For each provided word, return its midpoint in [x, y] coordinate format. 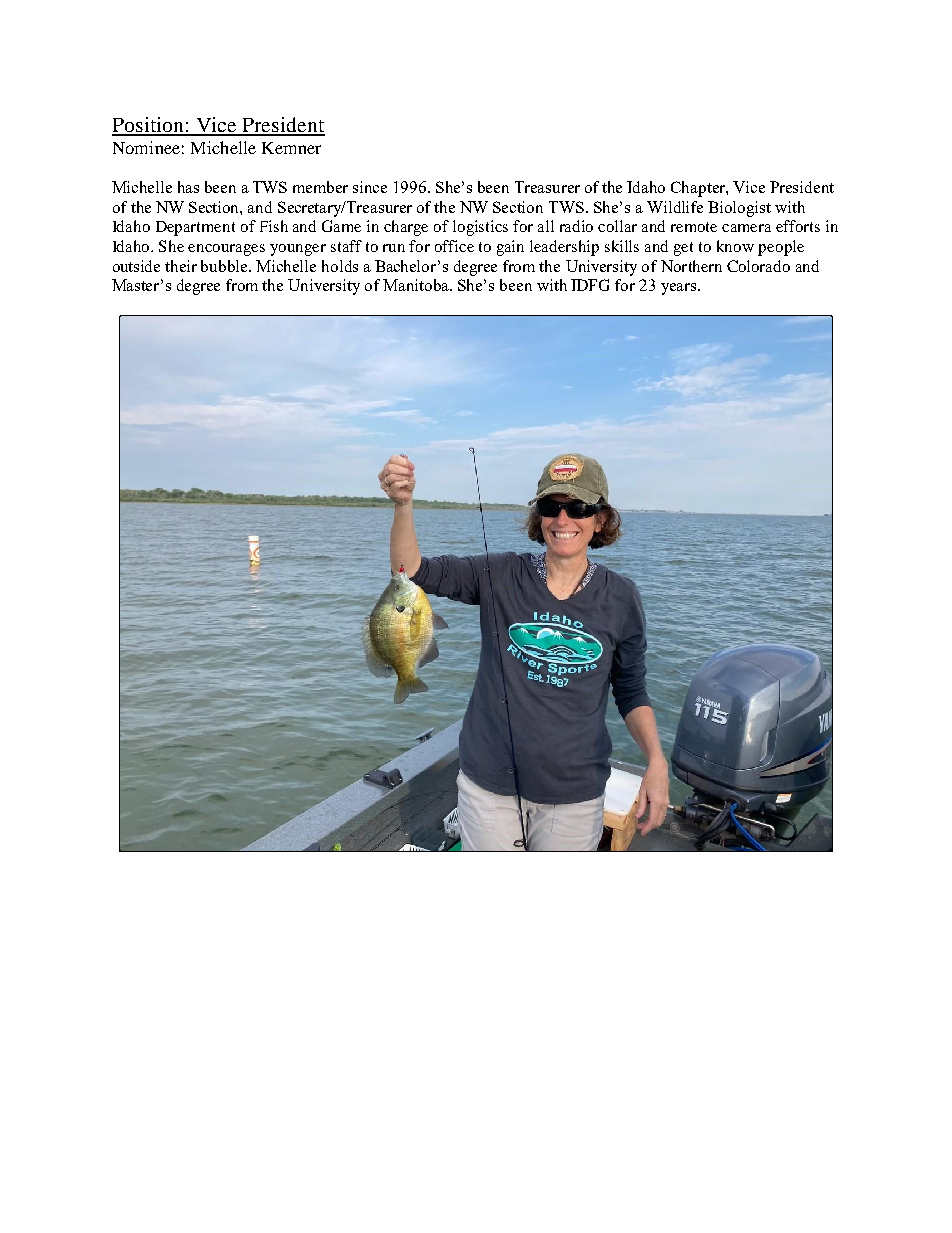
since [370, 187]
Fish [274, 226]
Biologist [739, 209]
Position [149, 126]
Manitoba [417, 285]
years [680, 289]
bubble [225, 266]
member [320, 187]
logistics [480, 228]
